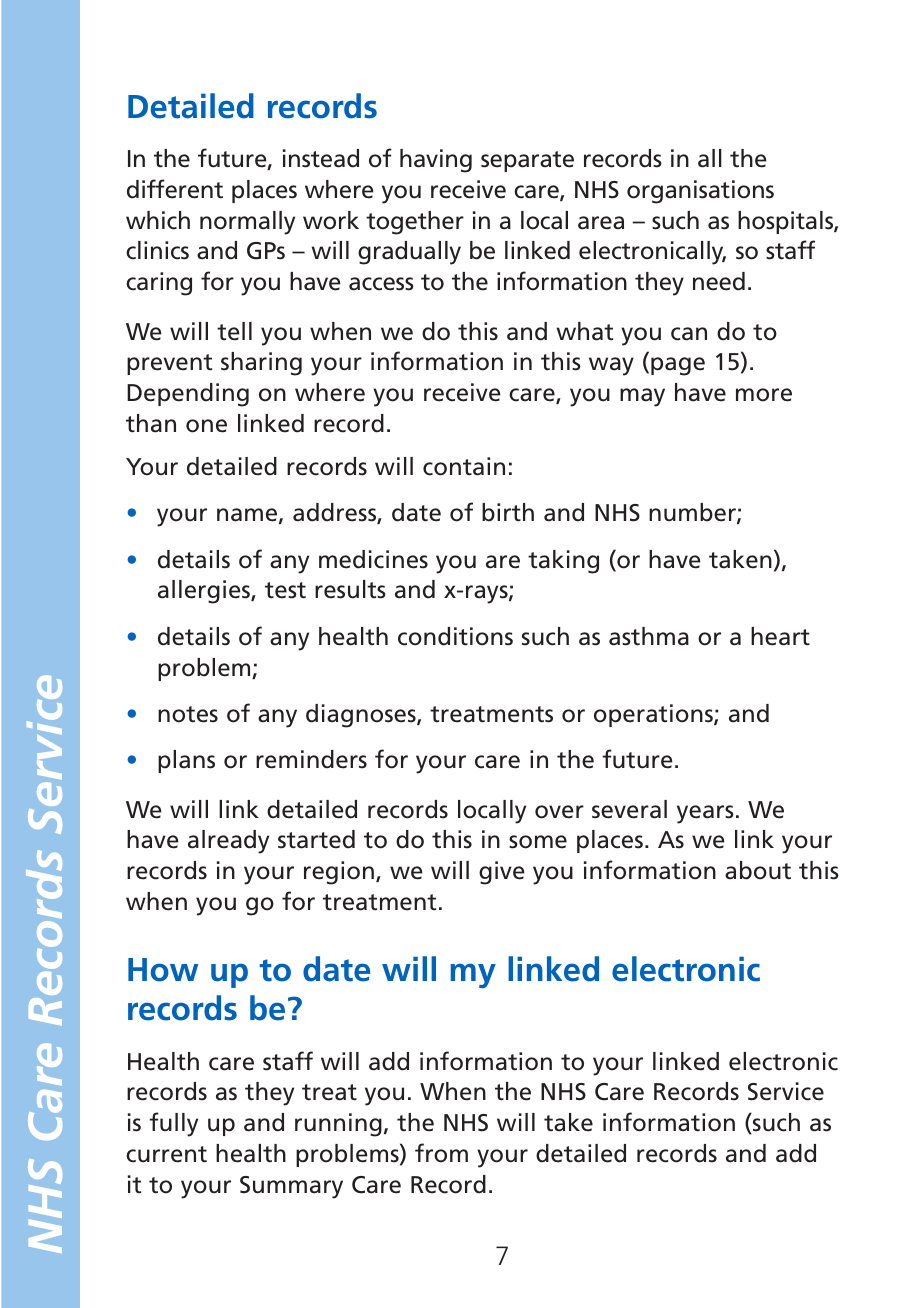 The width and height of the screenshot is (924, 1308). Describe the element at coordinates (649, 636) in the screenshot. I see `asthma` at that location.
